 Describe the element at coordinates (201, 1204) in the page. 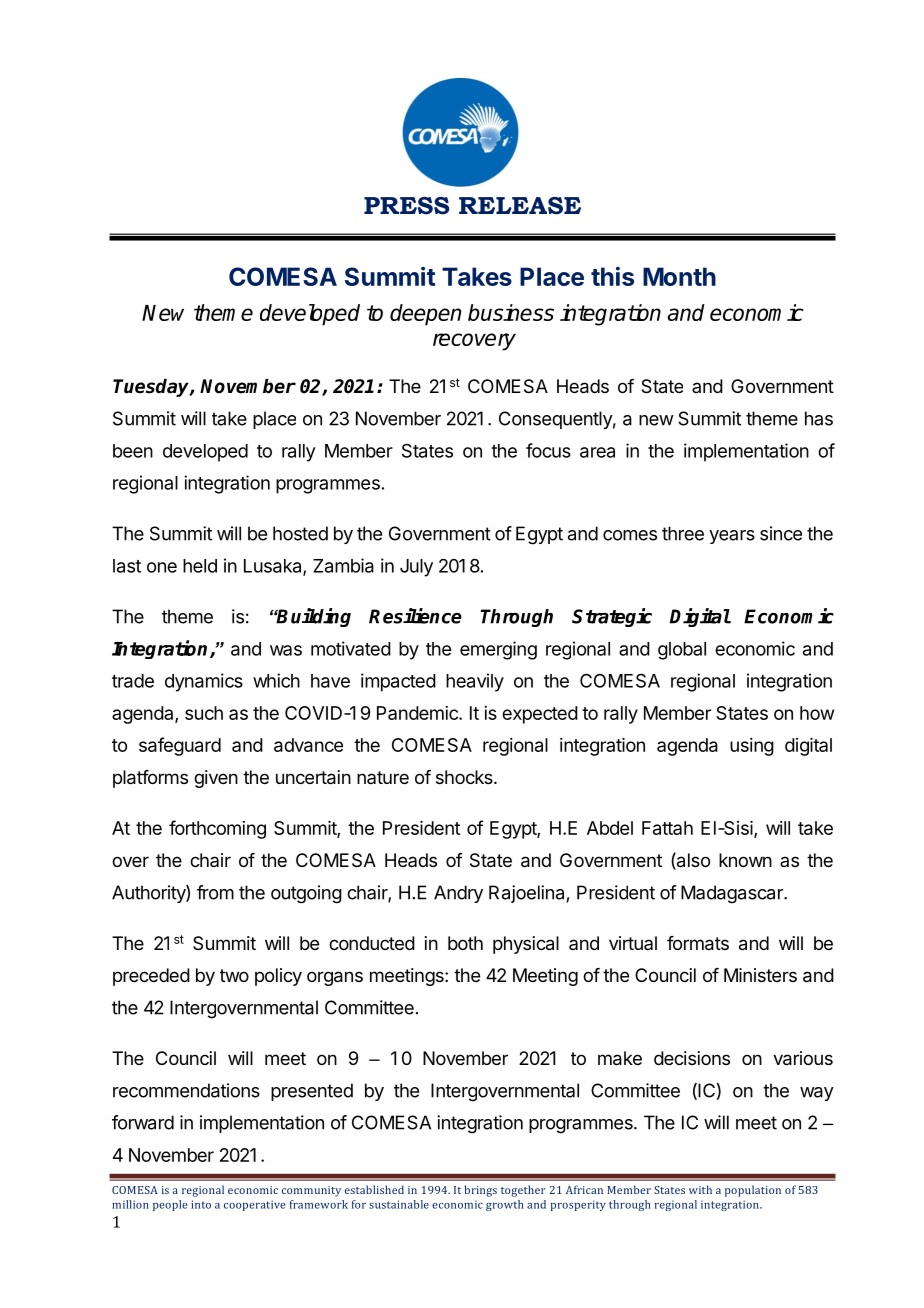

I see `into` at that location.
